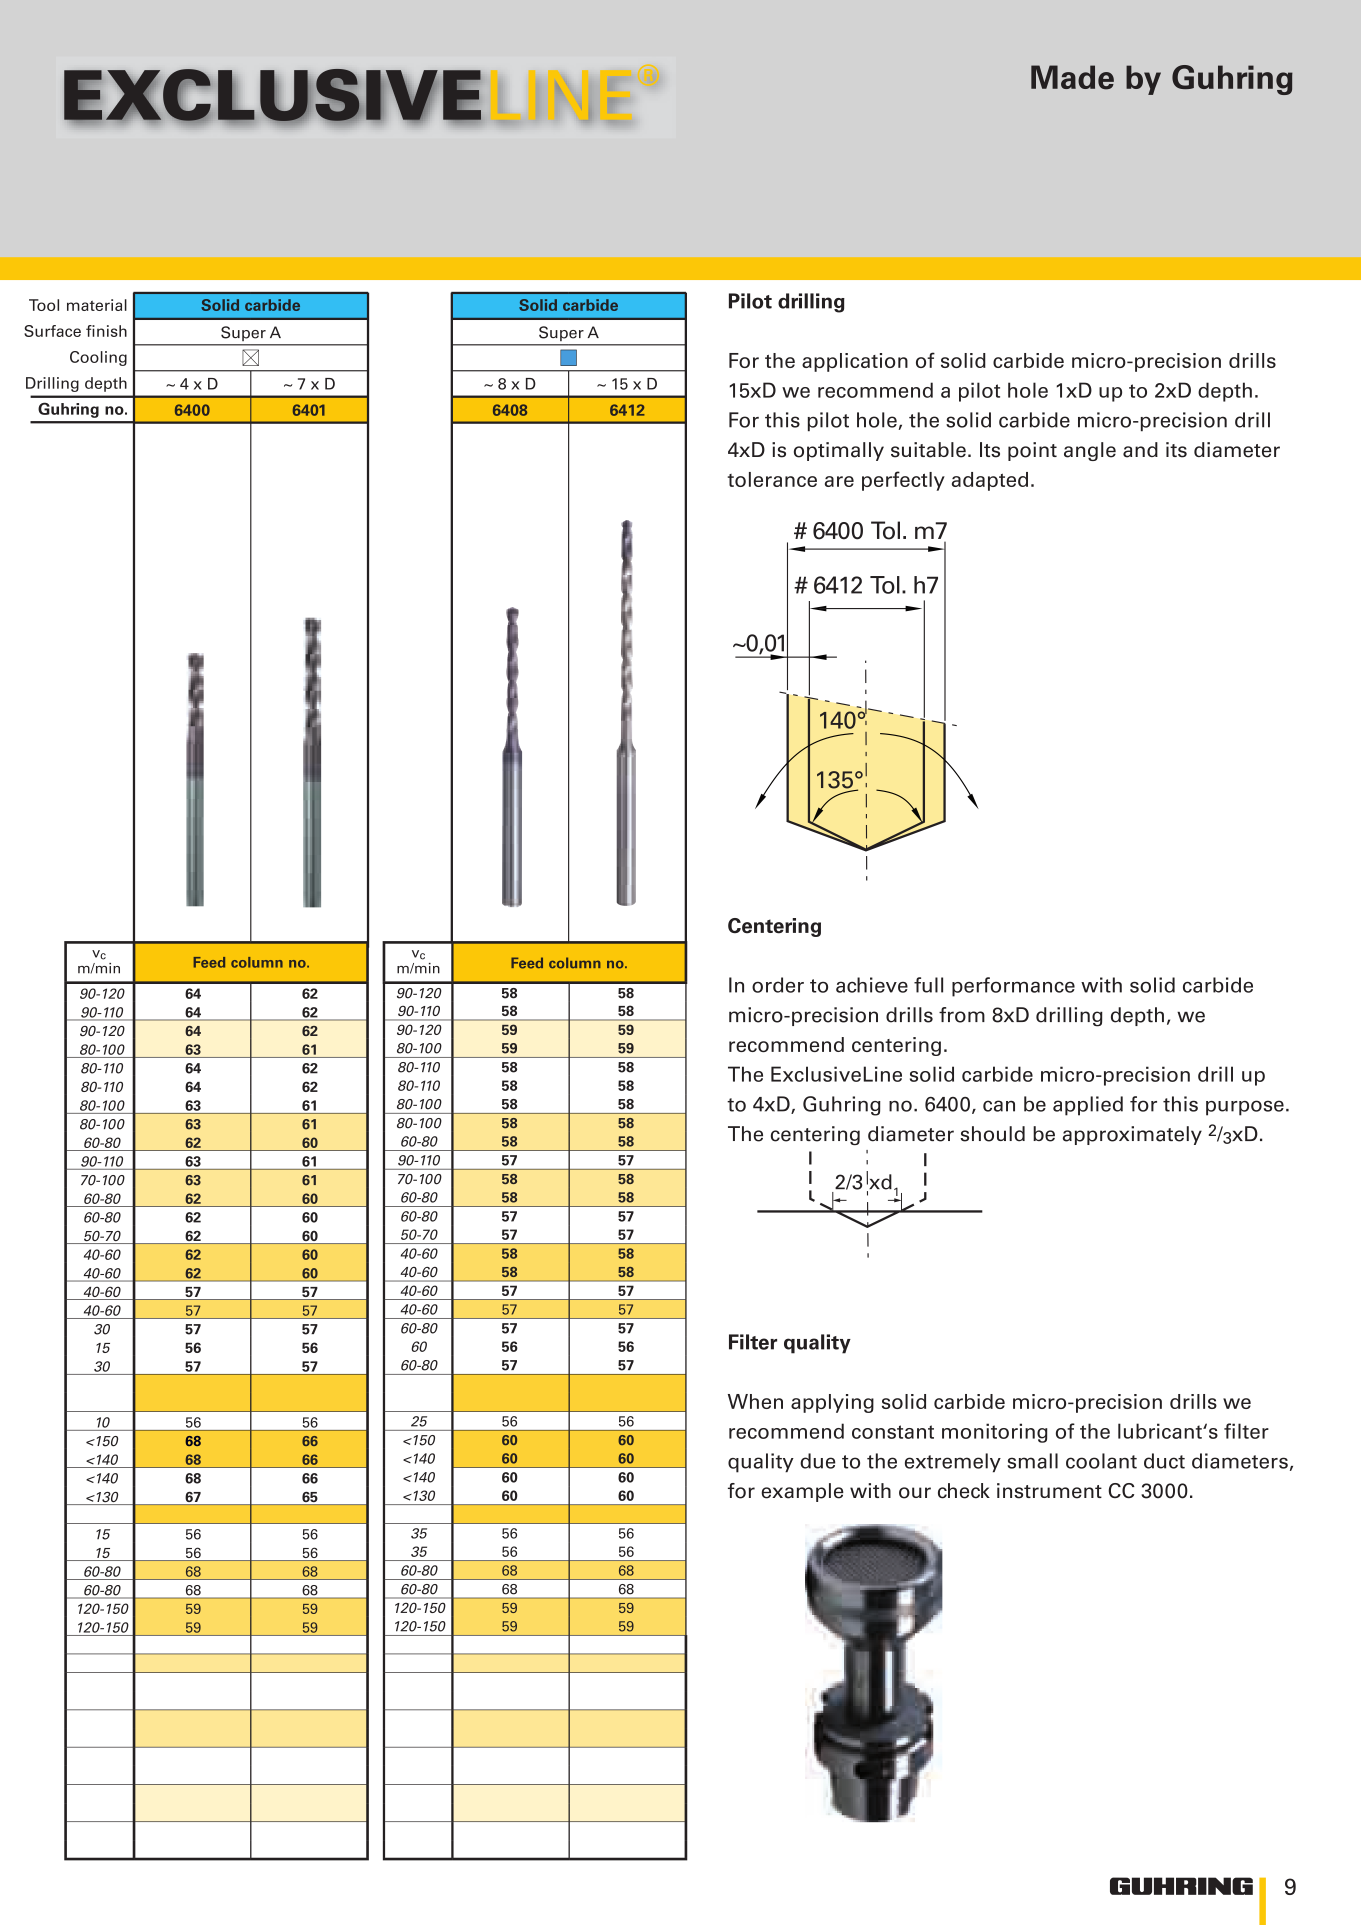  What do you see at coordinates (97, 305) in the screenshot?
I see `material` at bounding box center [97, 305].
